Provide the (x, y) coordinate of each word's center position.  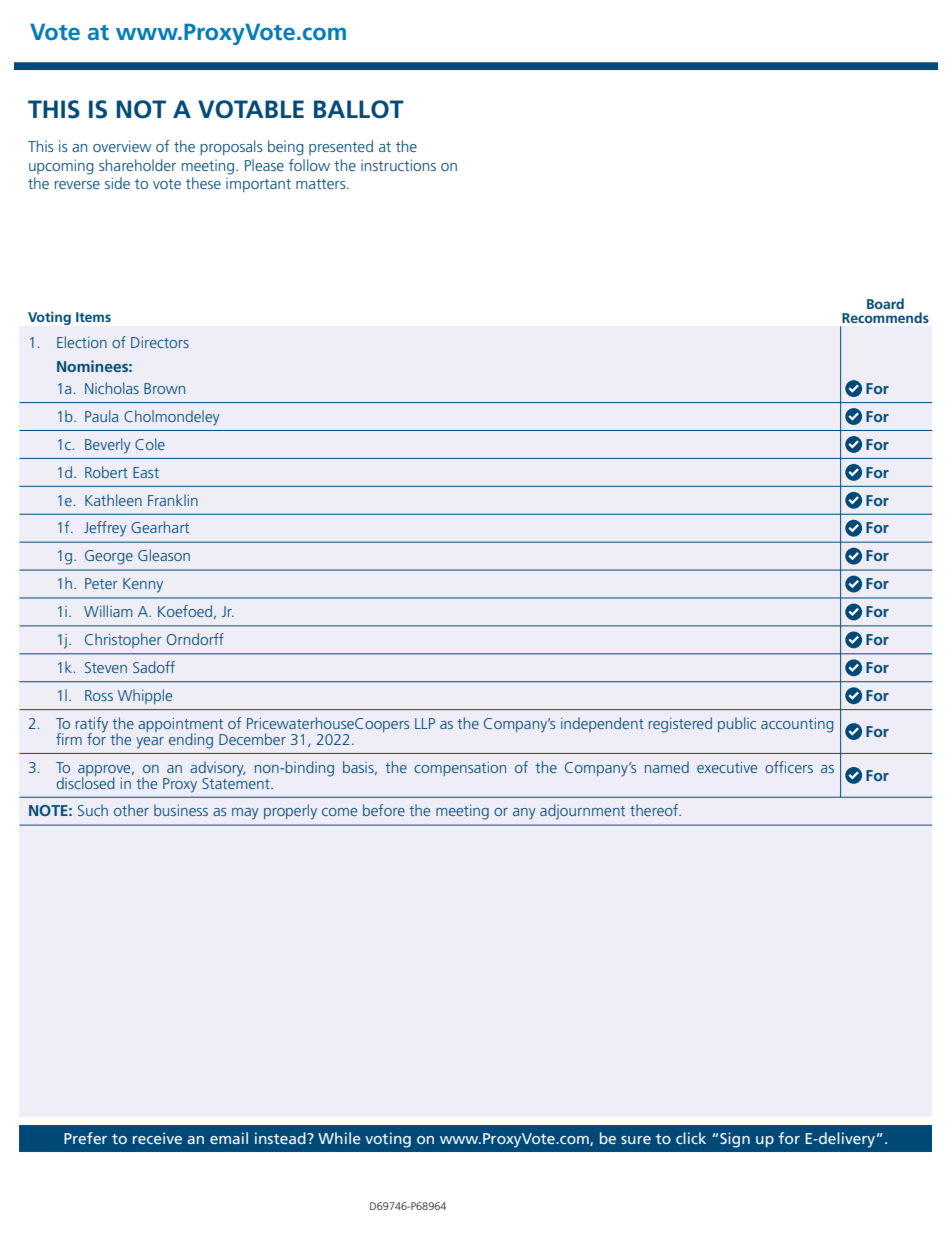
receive (157, 1138)
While (339, 1138)
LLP (425, 723)
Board (885, 303)
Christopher (123, 640)
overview (122, 146)
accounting (797, 725)
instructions (398, 165)
